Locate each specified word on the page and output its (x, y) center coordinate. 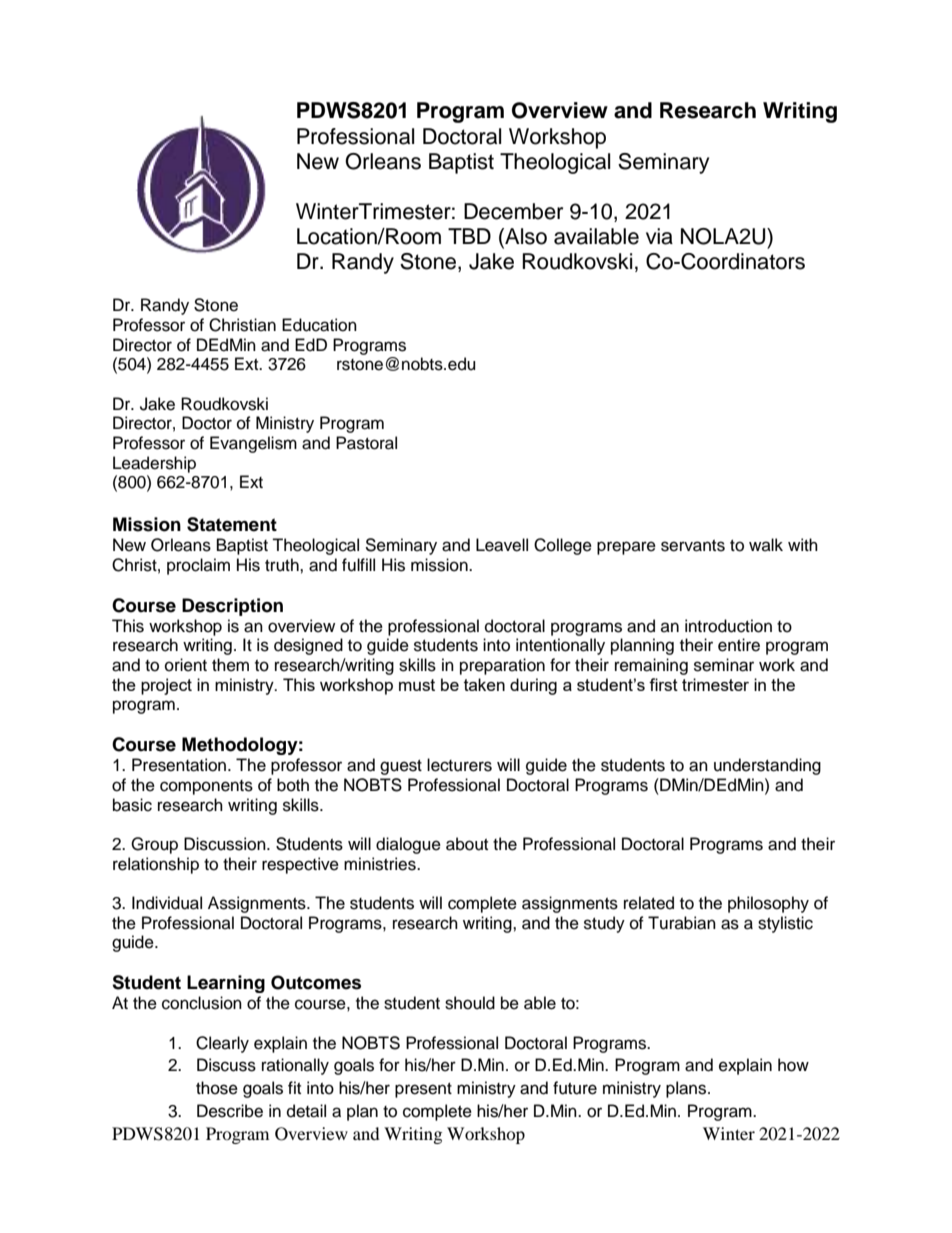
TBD (469, 236)
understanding (767, 766)
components (206, 787)
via (659, 236)
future (575, 1088)
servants (693, 546)
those (217, 1088)
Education (319, 325)
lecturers (459, 765)
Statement (232, 524)
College (563, 546)
